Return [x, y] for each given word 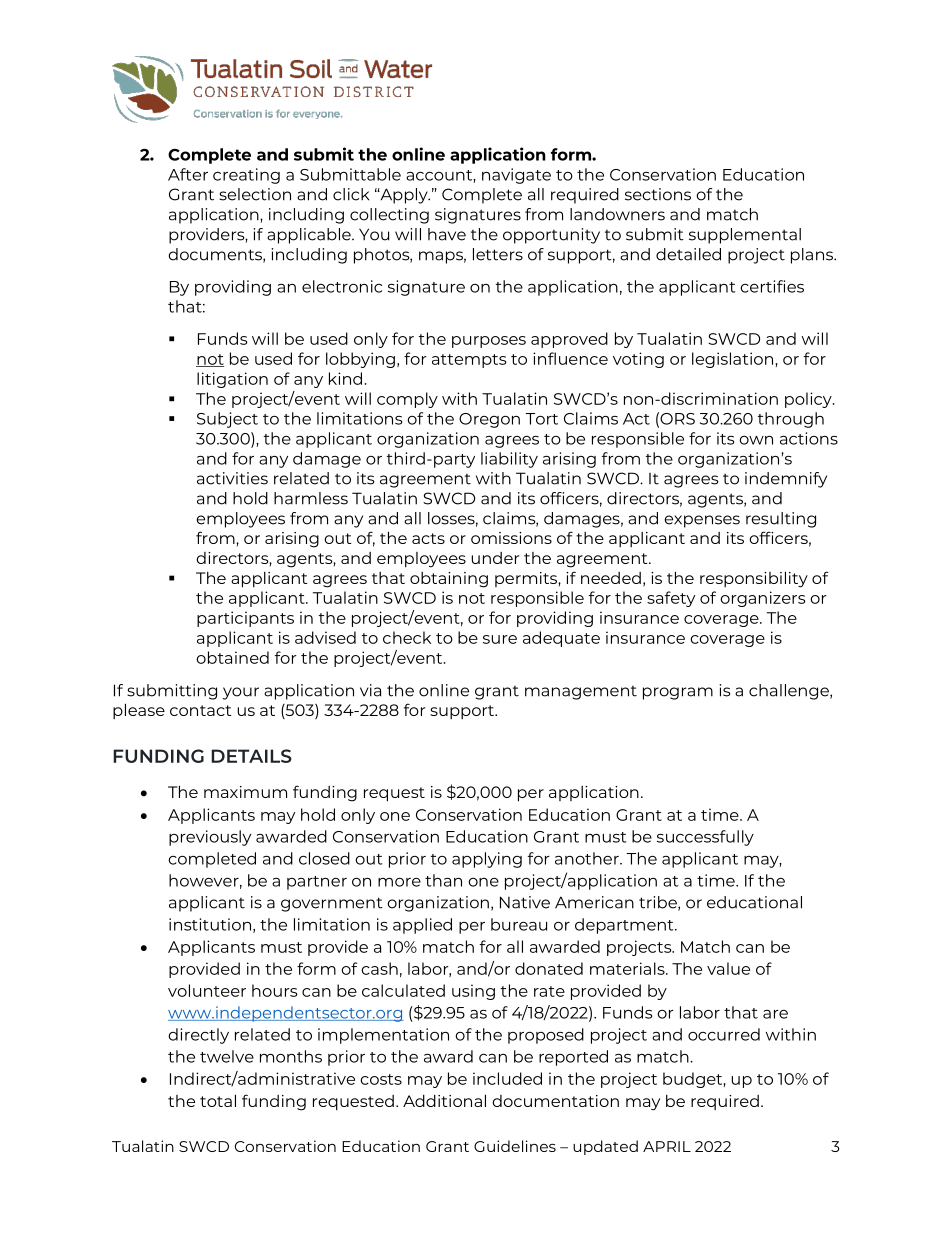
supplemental [745, 236]
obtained [232, 657]
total [218, 1100]
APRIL [667, 1146]
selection [255, 194]
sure [500, 639]
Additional [444, 1100]
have [447, 234]
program [678, 693]
